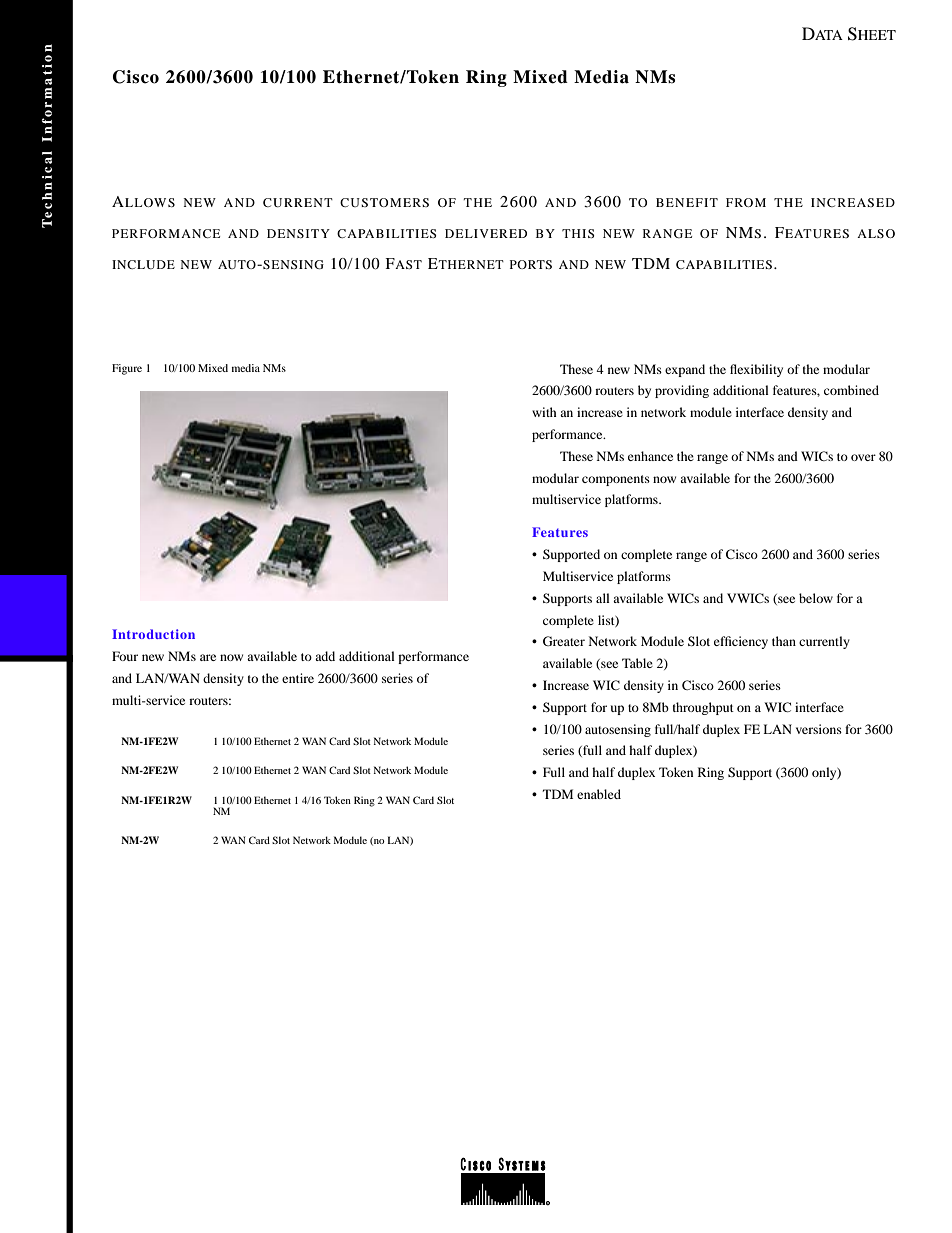 The height and width of the screenshot is (1233, 952). Describe the element at coordinates (298, 678) in the screenshot. I see `entire` at that location.
